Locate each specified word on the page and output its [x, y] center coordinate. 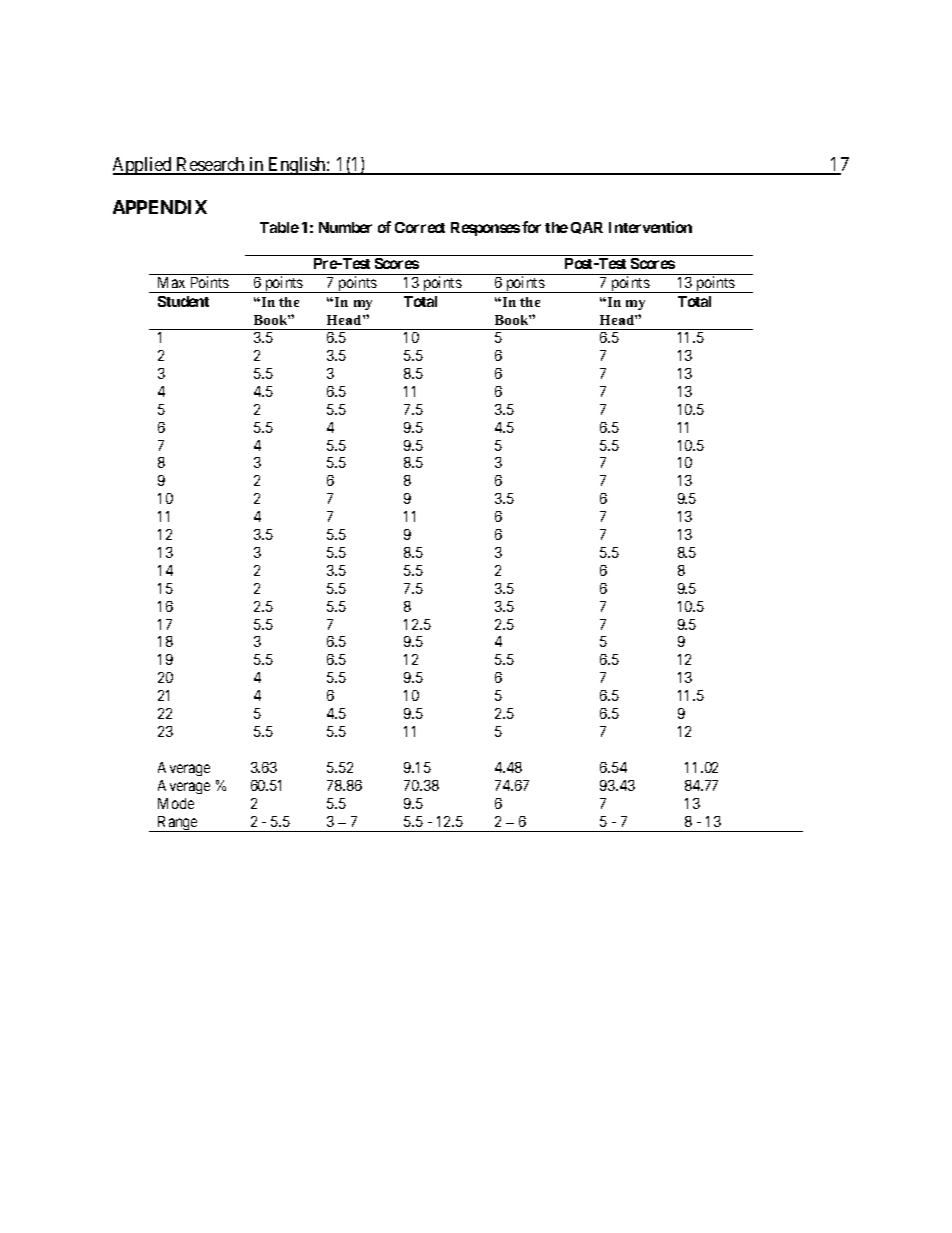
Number [345, 227]
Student [183, 301]
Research [211, 165]
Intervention [650, 227]
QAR [587, 228]
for [531, 227]
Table [279, 227]
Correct [420, 227]
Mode [176, 803]
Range [178, 824]
